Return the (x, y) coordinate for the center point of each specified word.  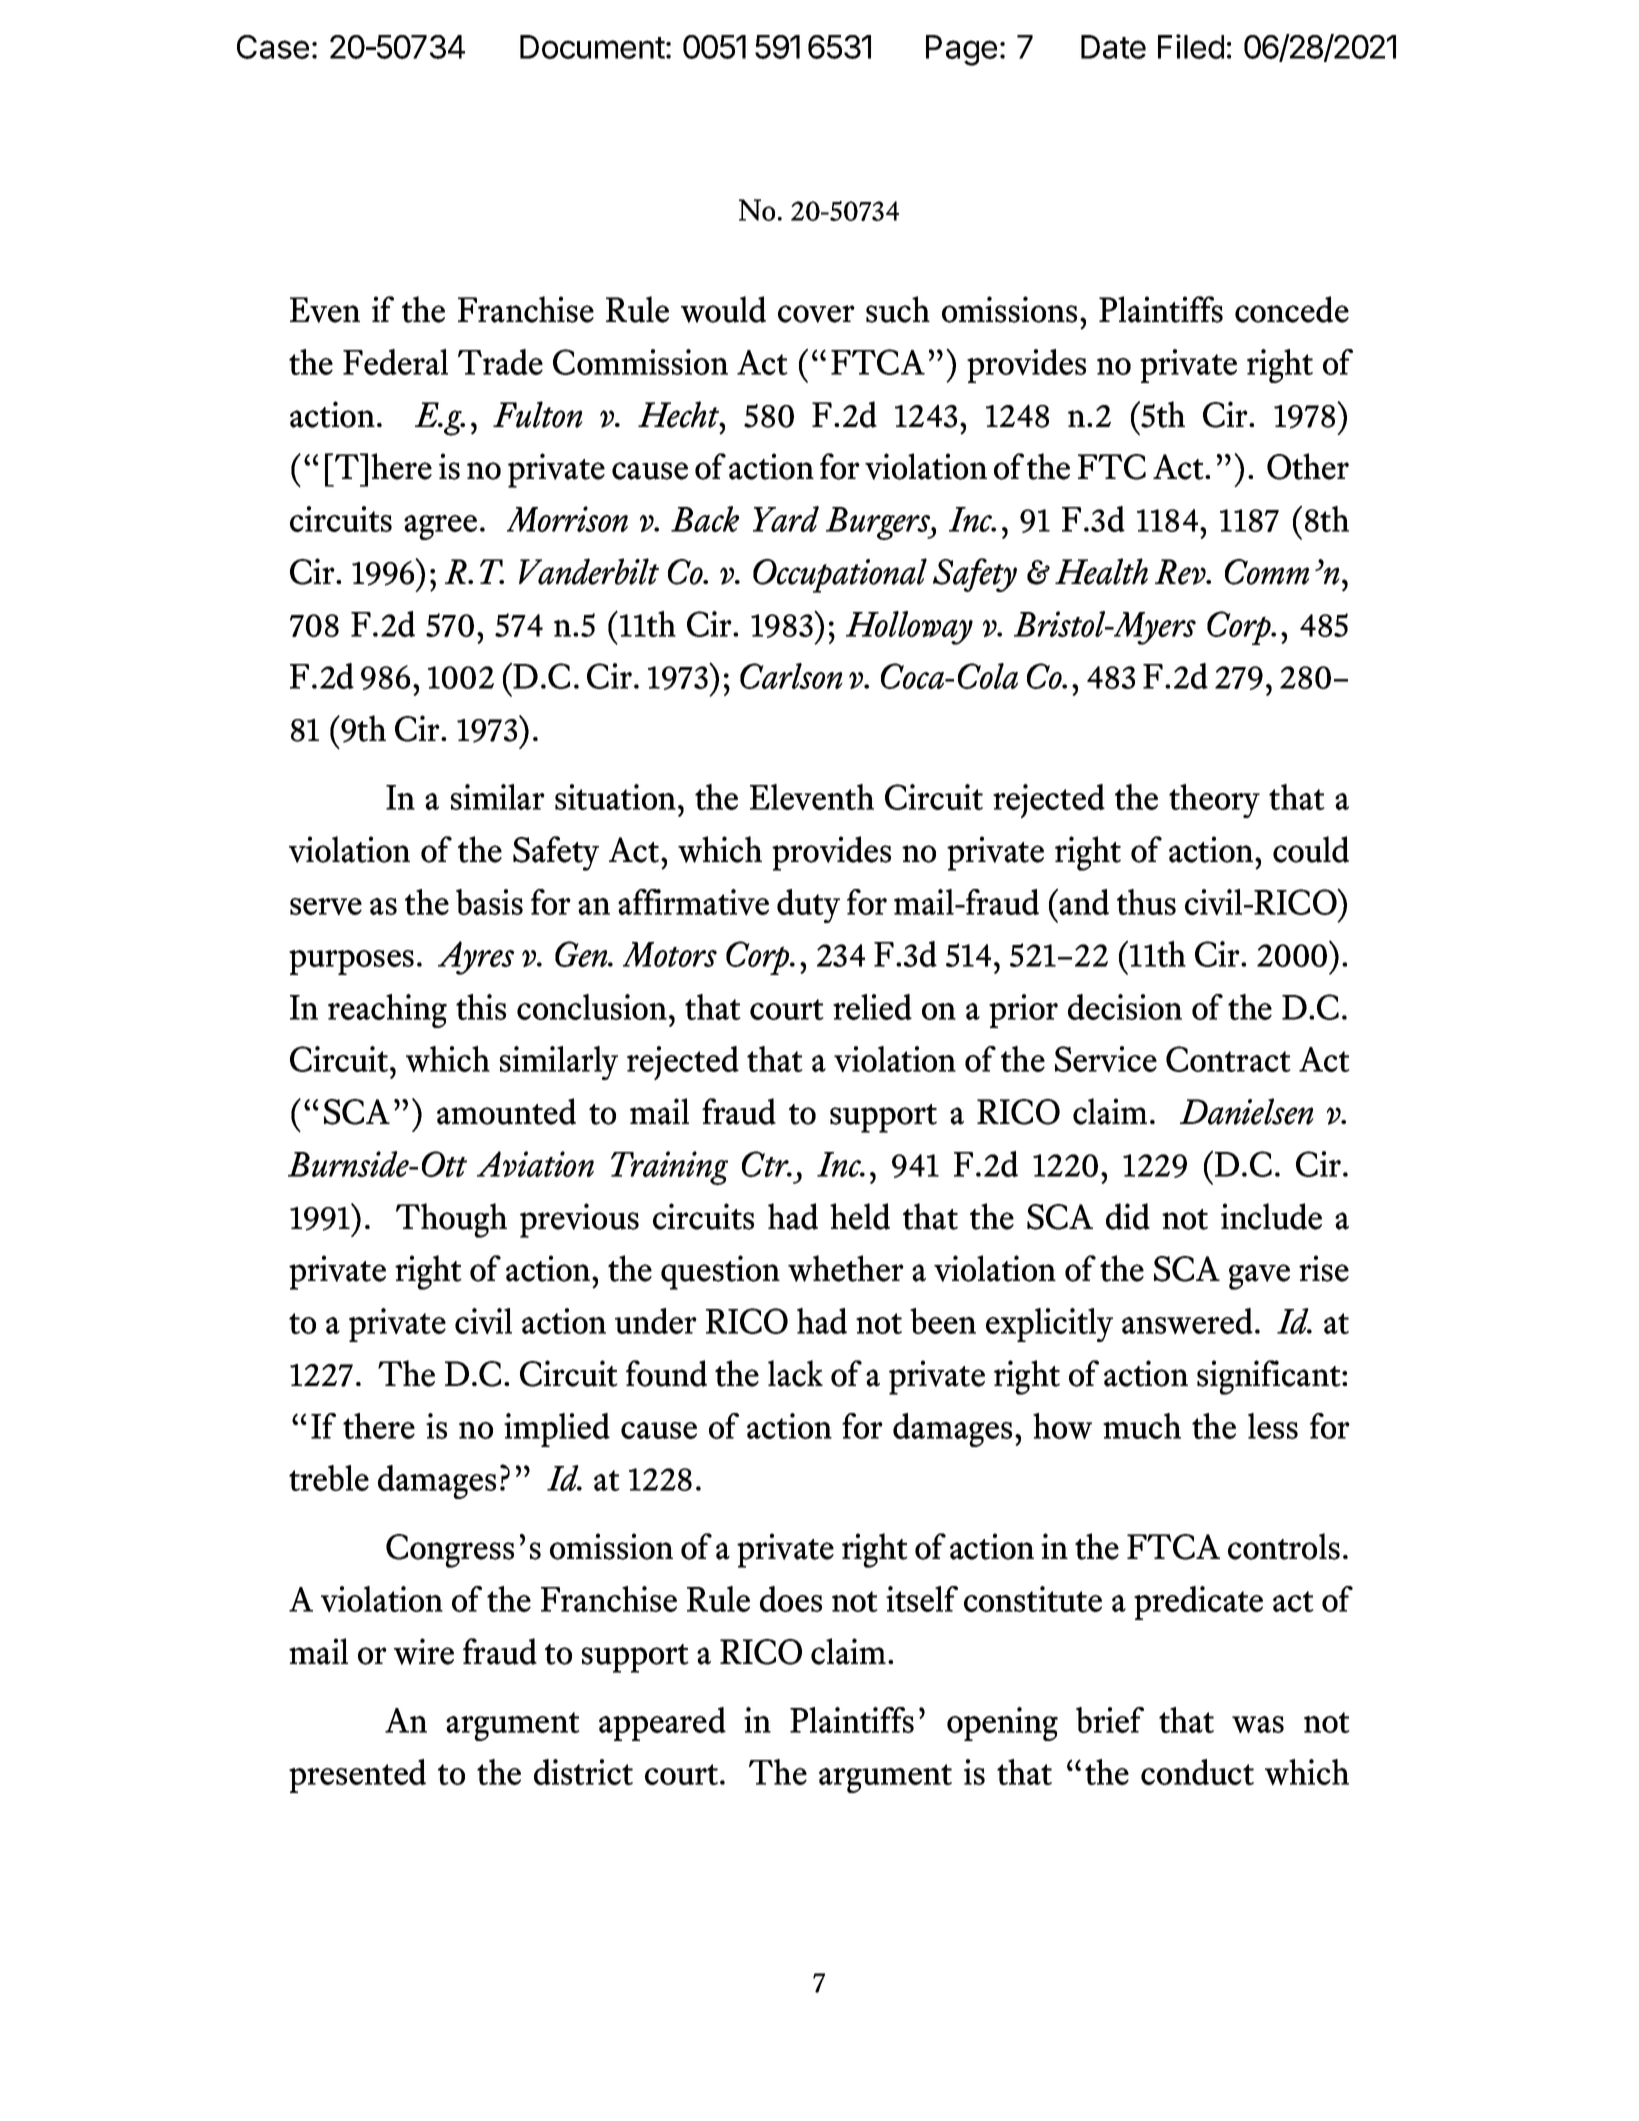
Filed (1191, 46)
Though (451, 1220)
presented (357, 1776)
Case (273, 47)
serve (326, 906)
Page (961, 50)
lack (795, 1373)
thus (1146, 902)
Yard (786, 519)
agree (440, 527)
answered (1187, 1321)
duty (808, 906)
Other (1308, 466)
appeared (662, 1724)
